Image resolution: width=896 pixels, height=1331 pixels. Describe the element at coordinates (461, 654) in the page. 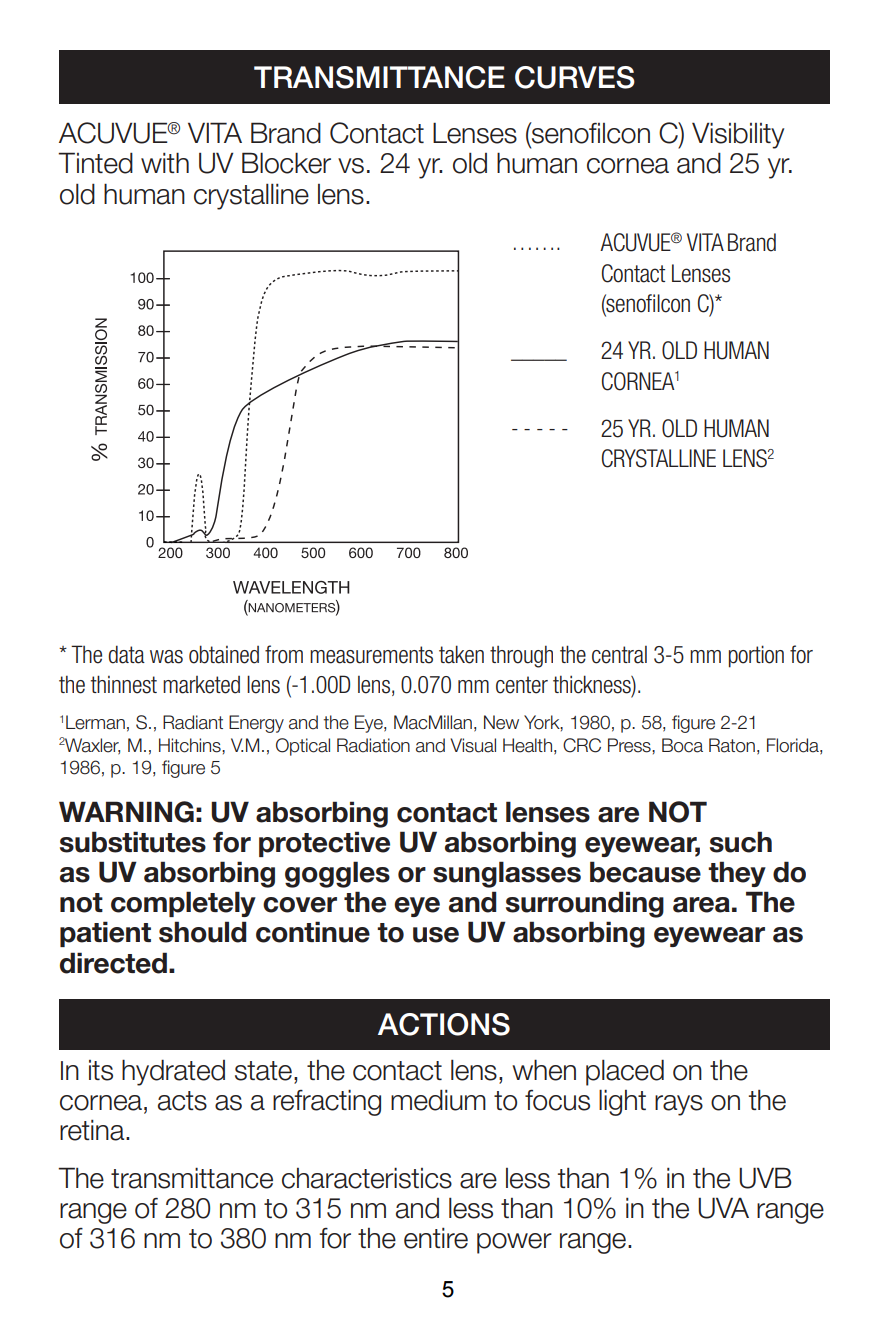

I see `taken` at that location.
